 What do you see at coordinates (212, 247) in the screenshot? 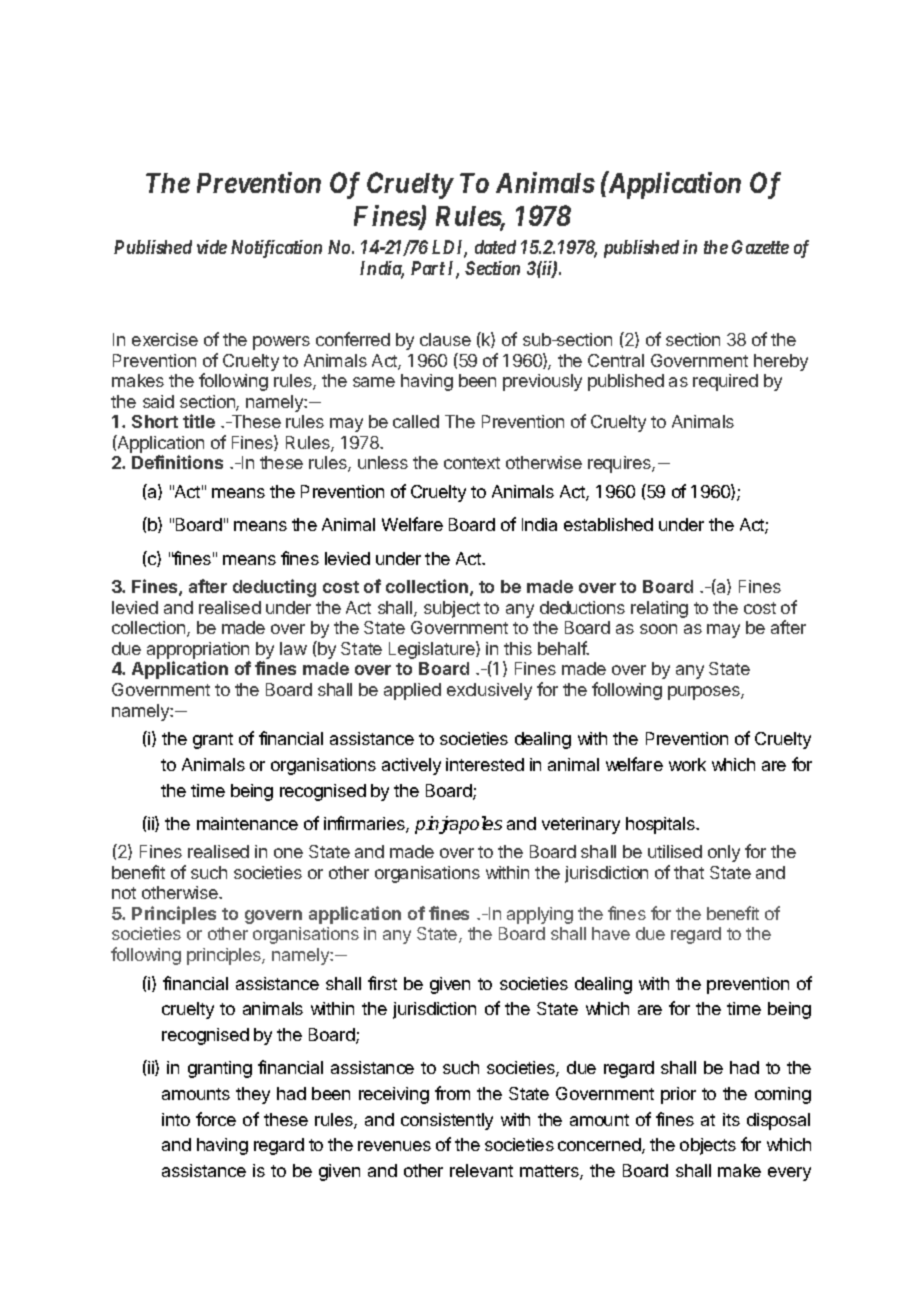
I see `vide` at bounding box center [212, 247].
